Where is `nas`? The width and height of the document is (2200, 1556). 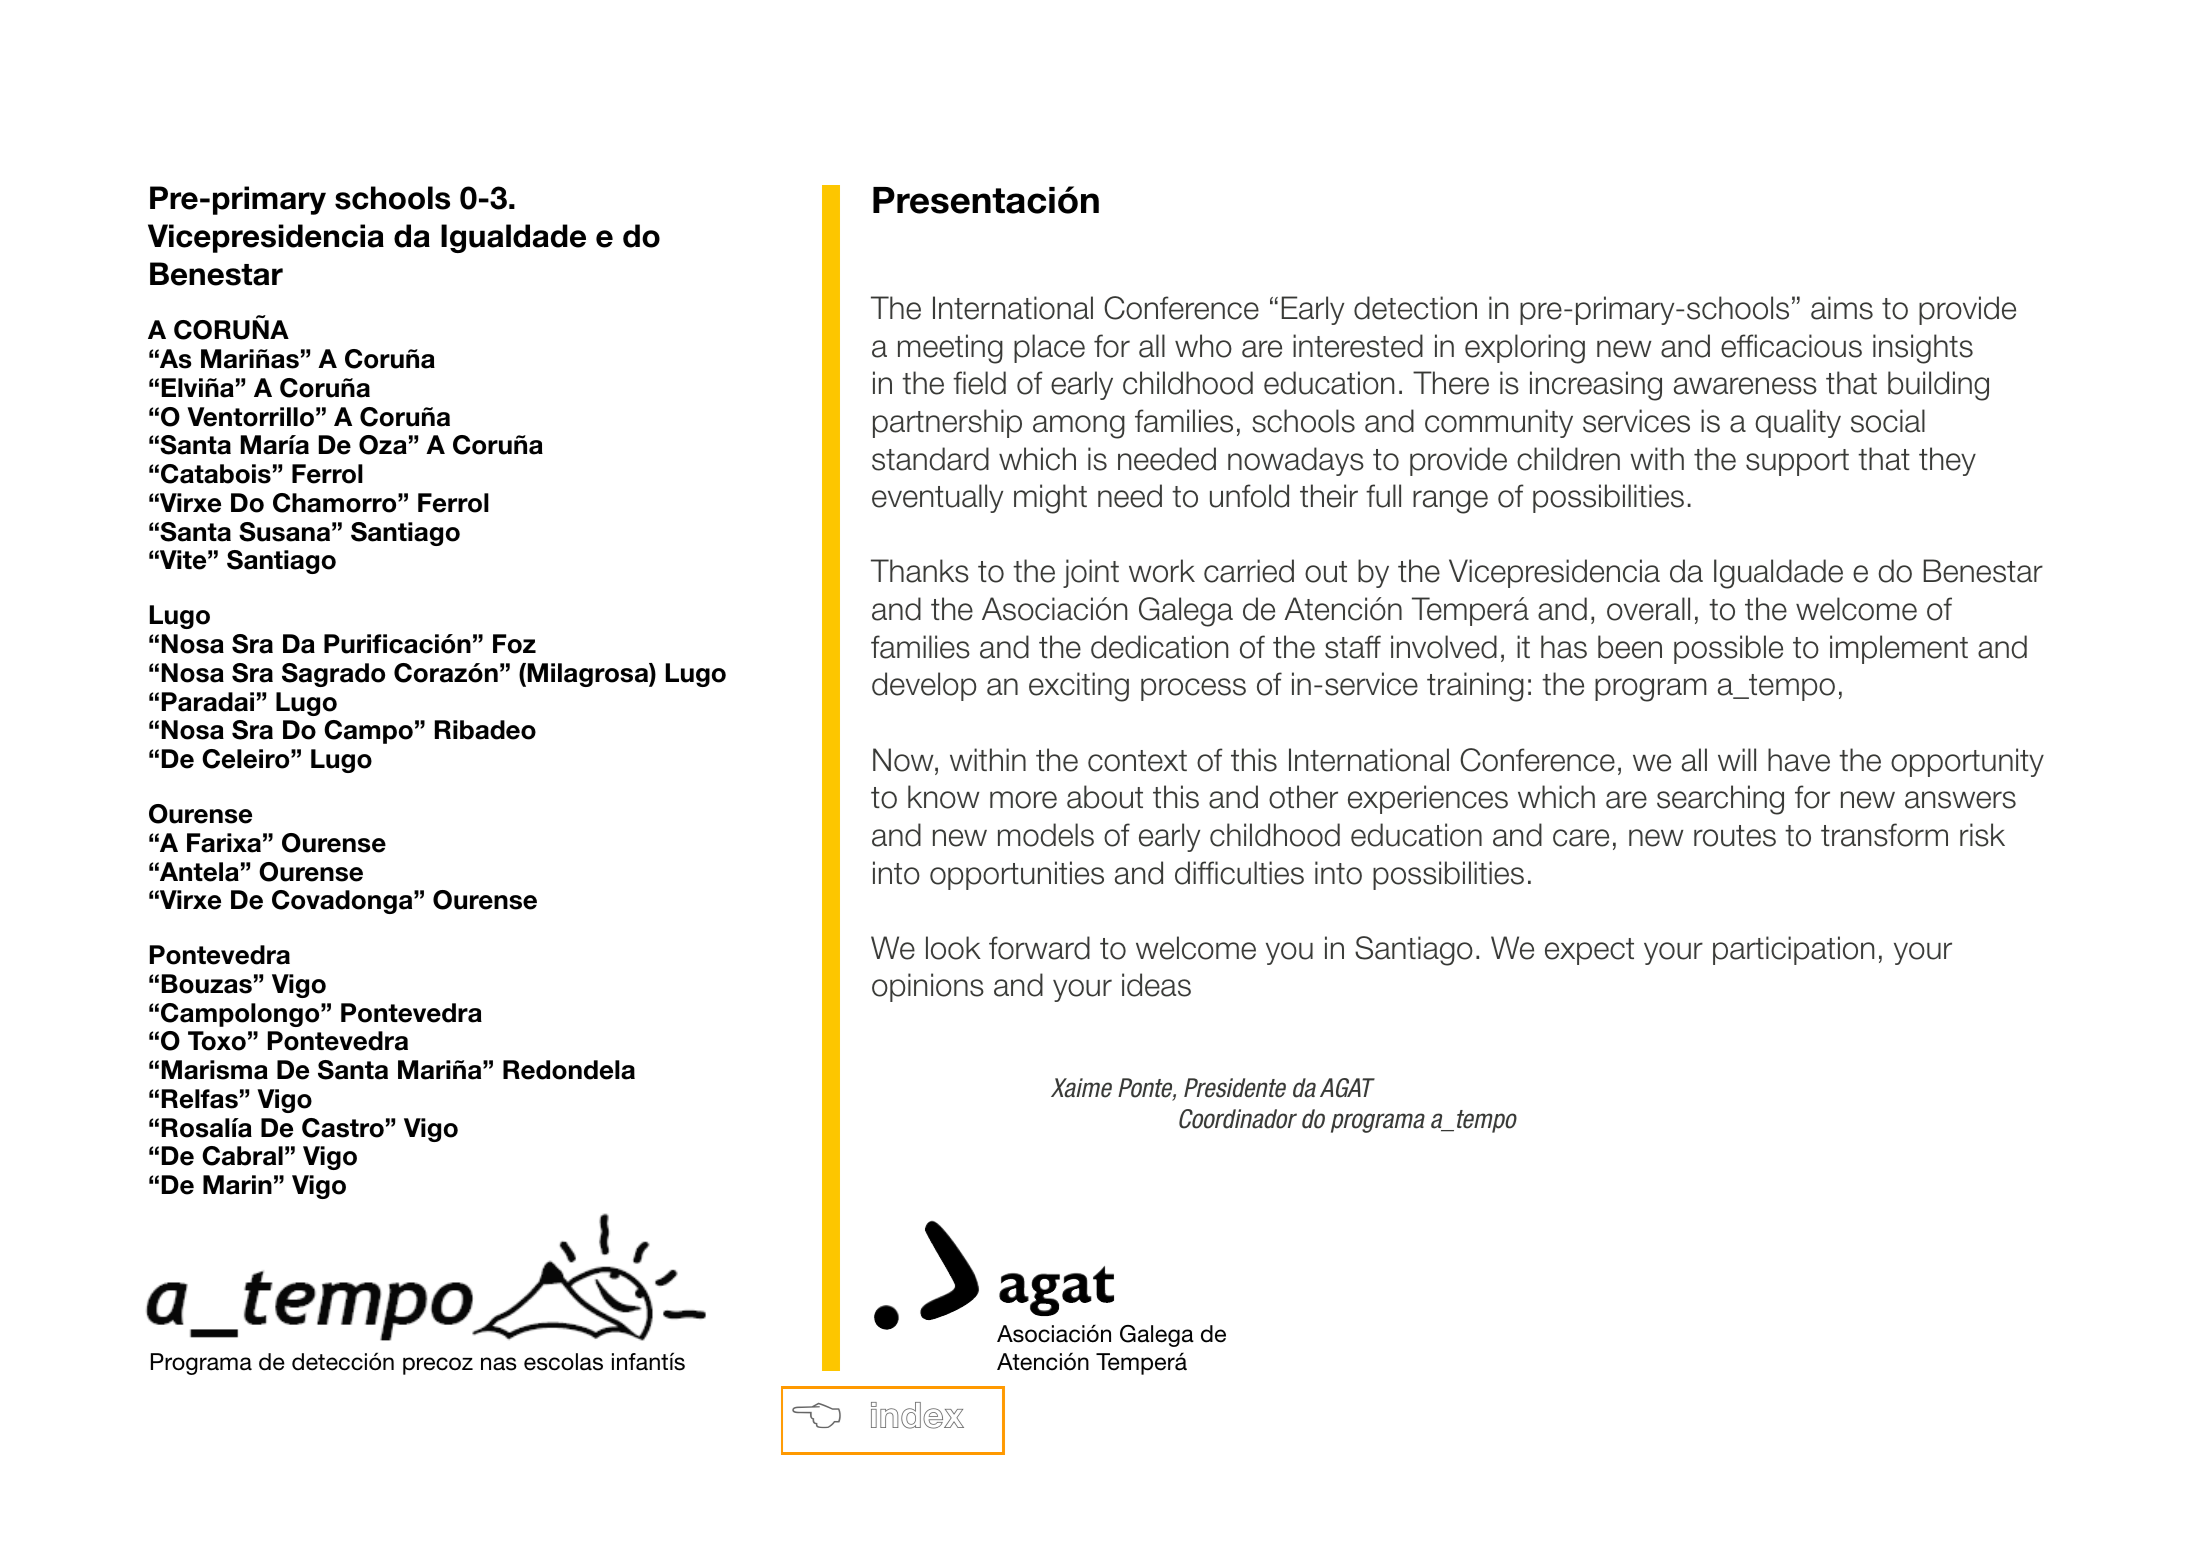
nas is located at coordinates (499, 1364).
